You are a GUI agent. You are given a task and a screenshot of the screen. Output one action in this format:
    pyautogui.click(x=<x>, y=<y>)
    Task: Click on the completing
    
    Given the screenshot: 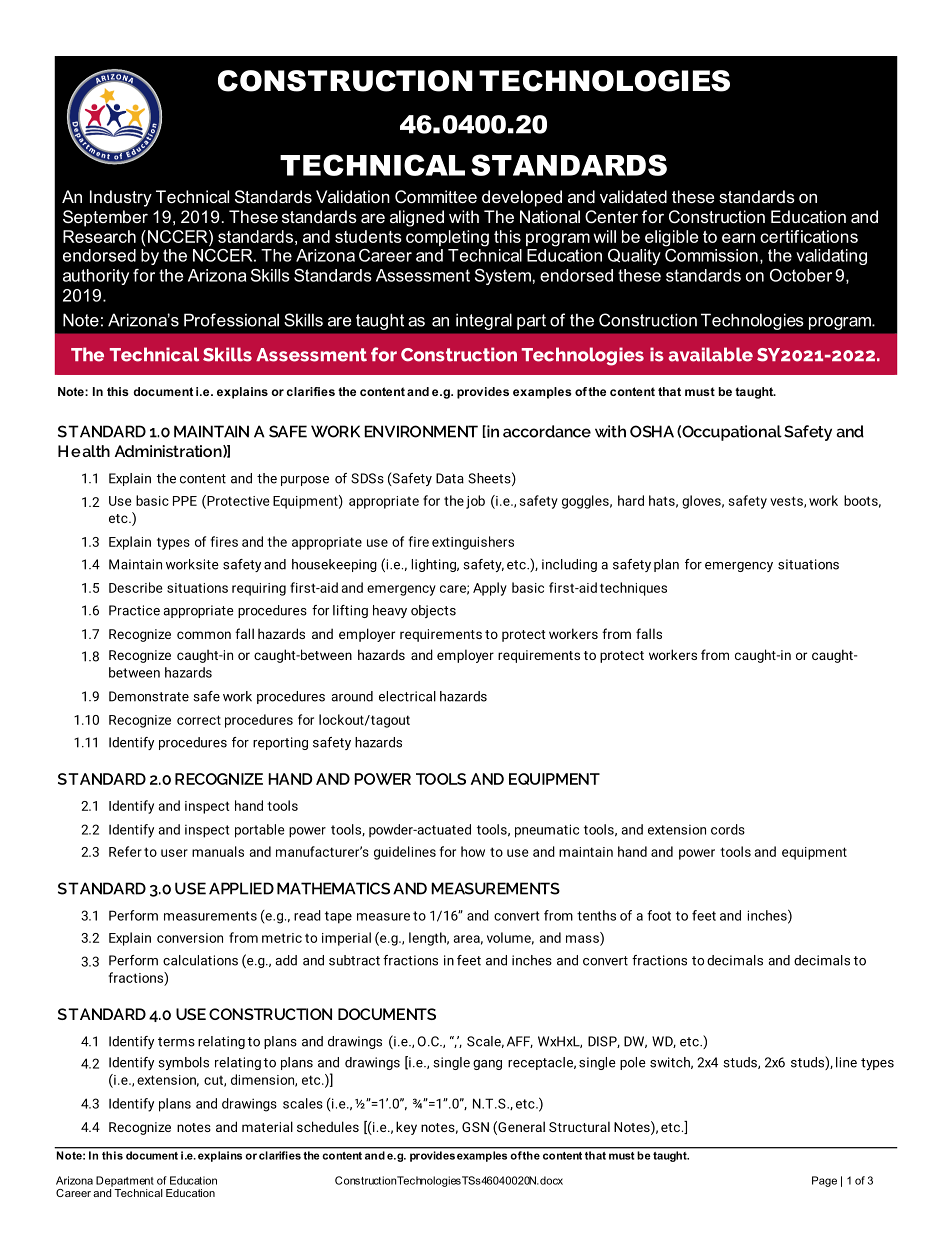 What is the action you would take?
    pyautogui.click(x=447, y=238)
